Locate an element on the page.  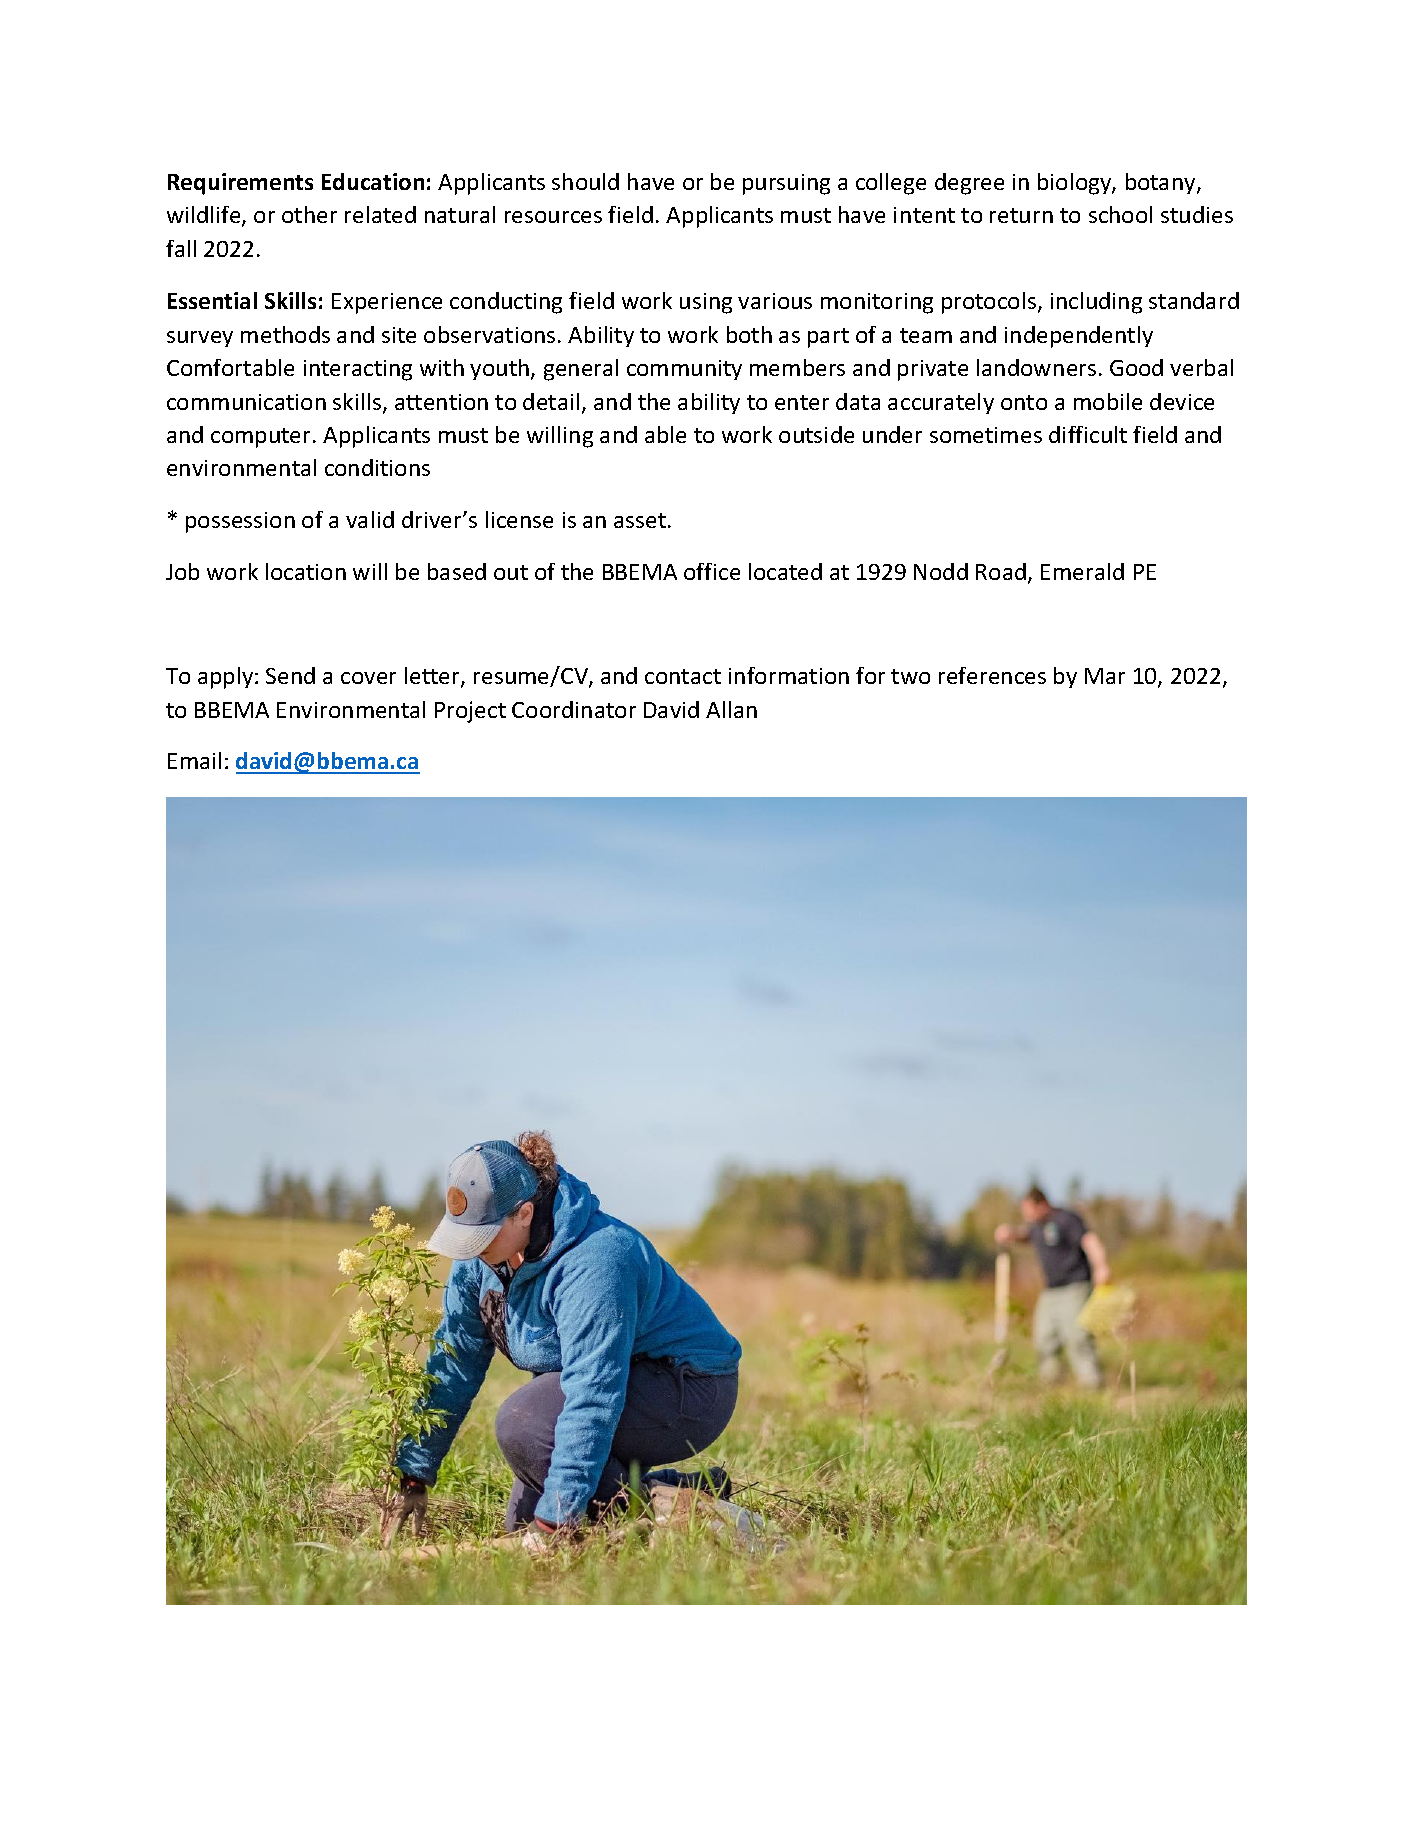
Email is located at coordinates (194, 760).
